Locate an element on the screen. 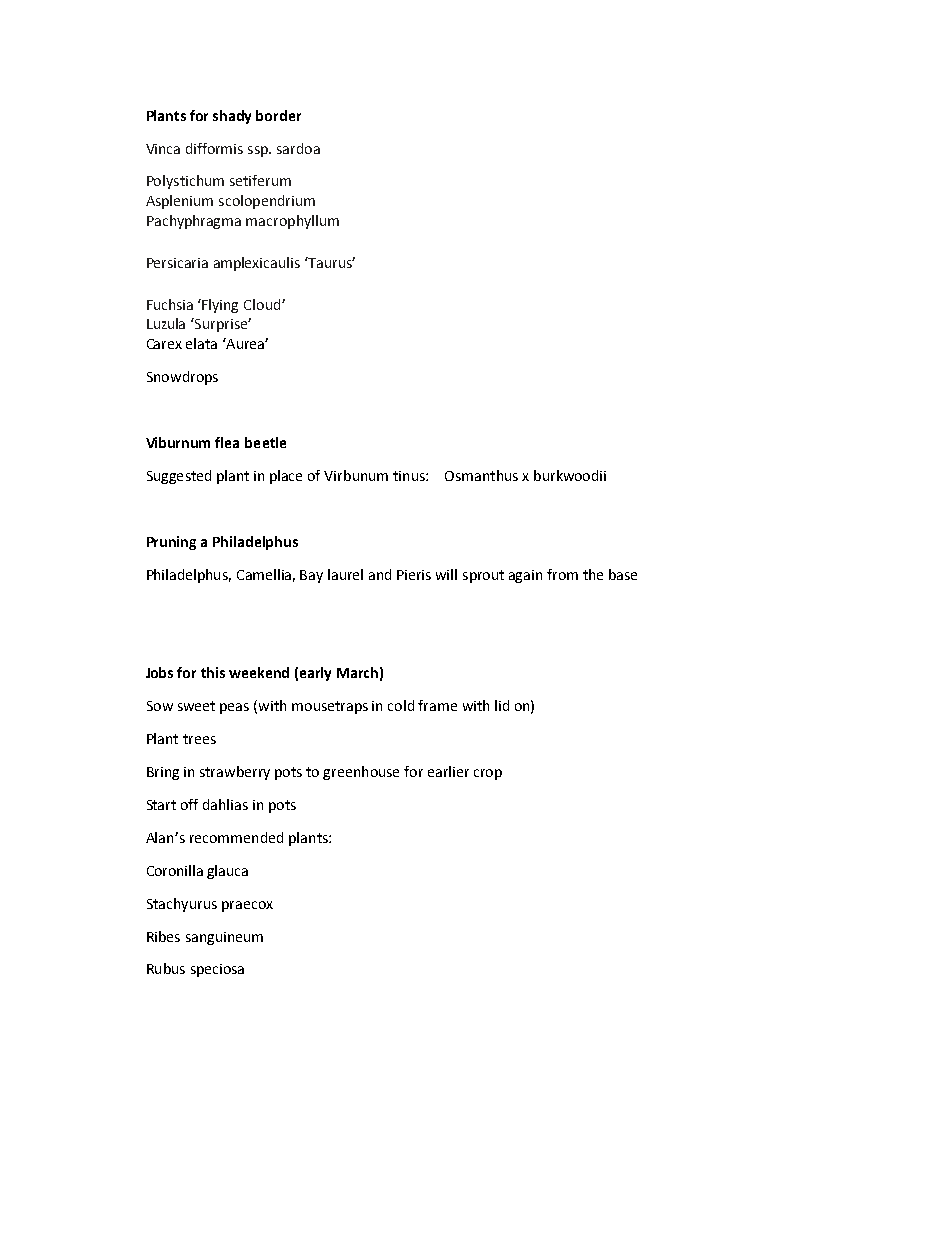 The image size is (952, 1233). Cloud is located at coordinates (263, 304).
